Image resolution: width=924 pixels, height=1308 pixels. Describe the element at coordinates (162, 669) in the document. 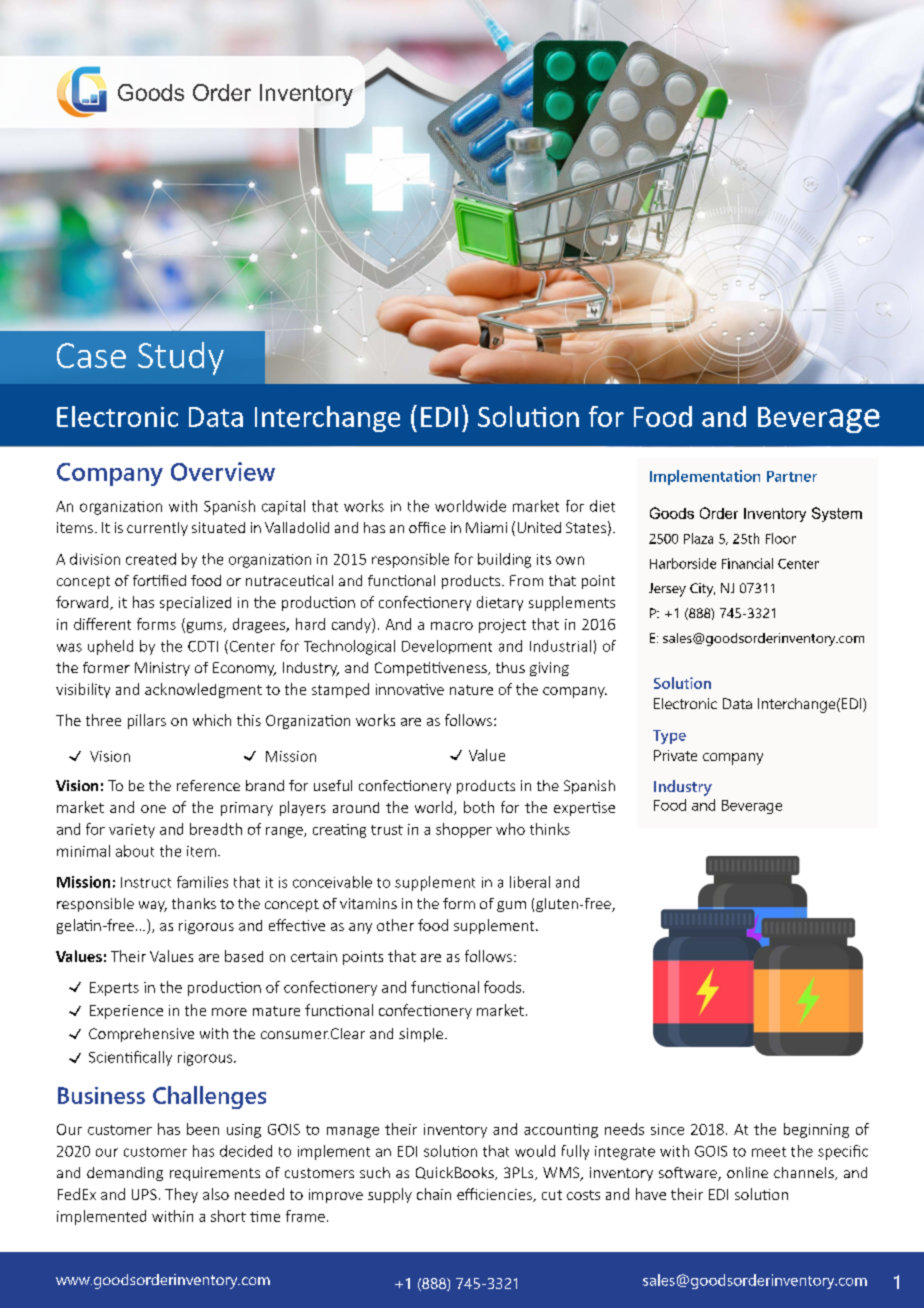

I see `Ministry` at that location.
